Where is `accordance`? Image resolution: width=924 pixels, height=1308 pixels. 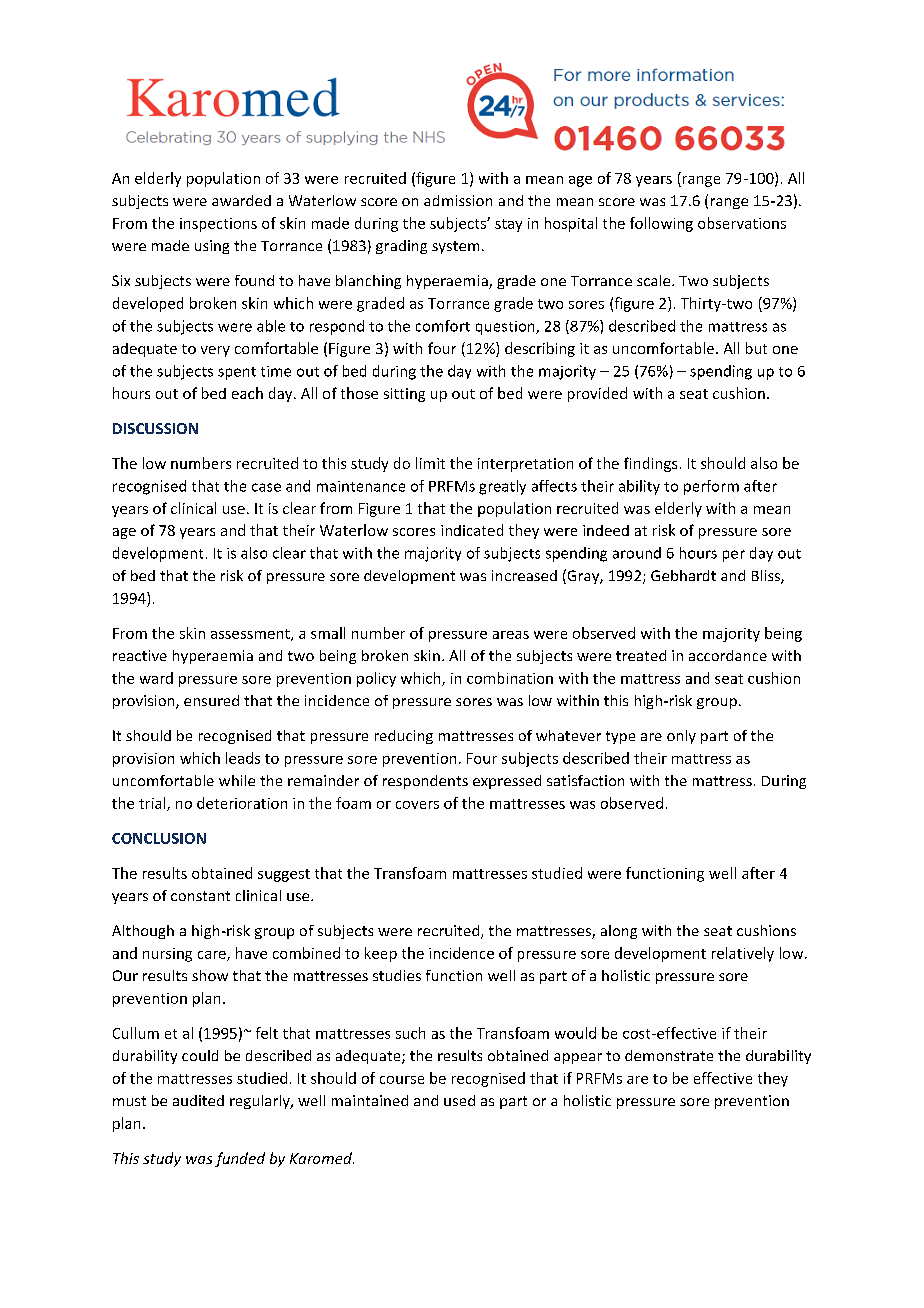
accordance is located at coordinates (728, 655).
